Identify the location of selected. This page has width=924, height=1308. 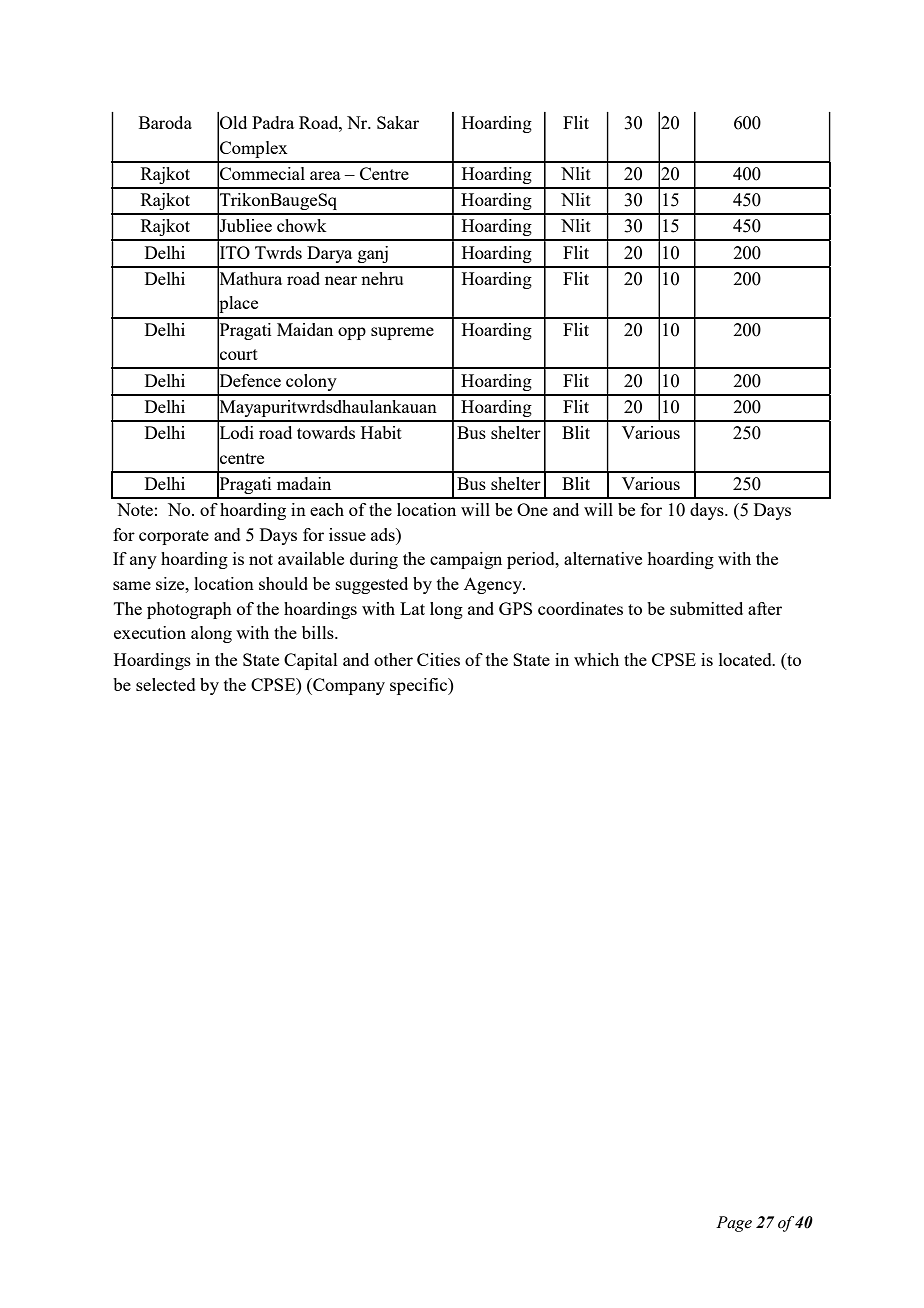
(166, 684).
